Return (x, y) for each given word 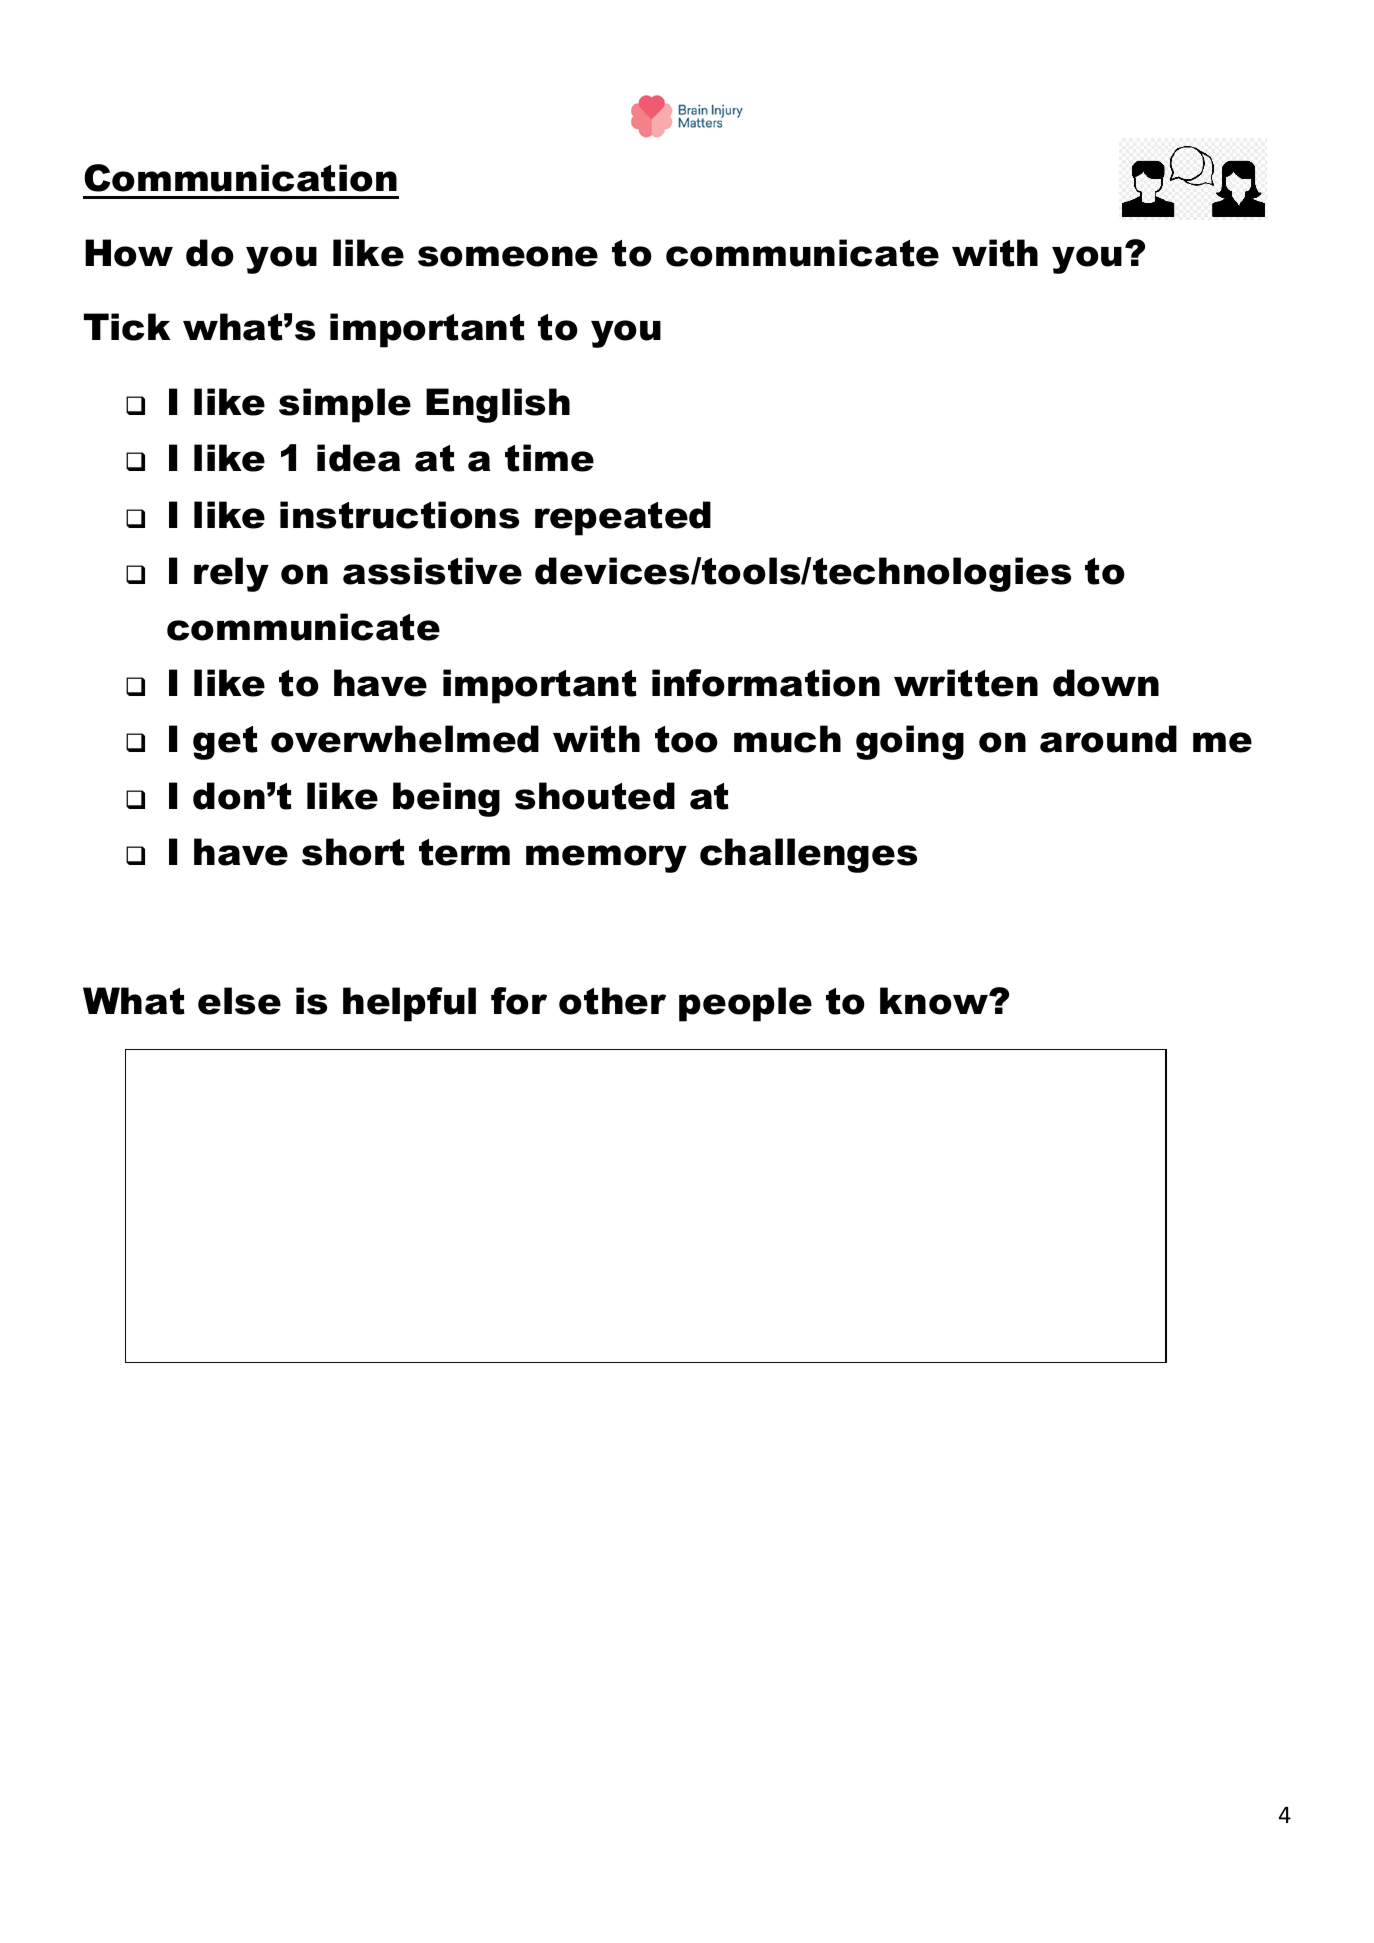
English (498, 405)
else (239, 1001)
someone (508, 256)
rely (231, 574)
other (612, 1001)
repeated (623, 518)
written (966, 683)
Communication (240, 178)
